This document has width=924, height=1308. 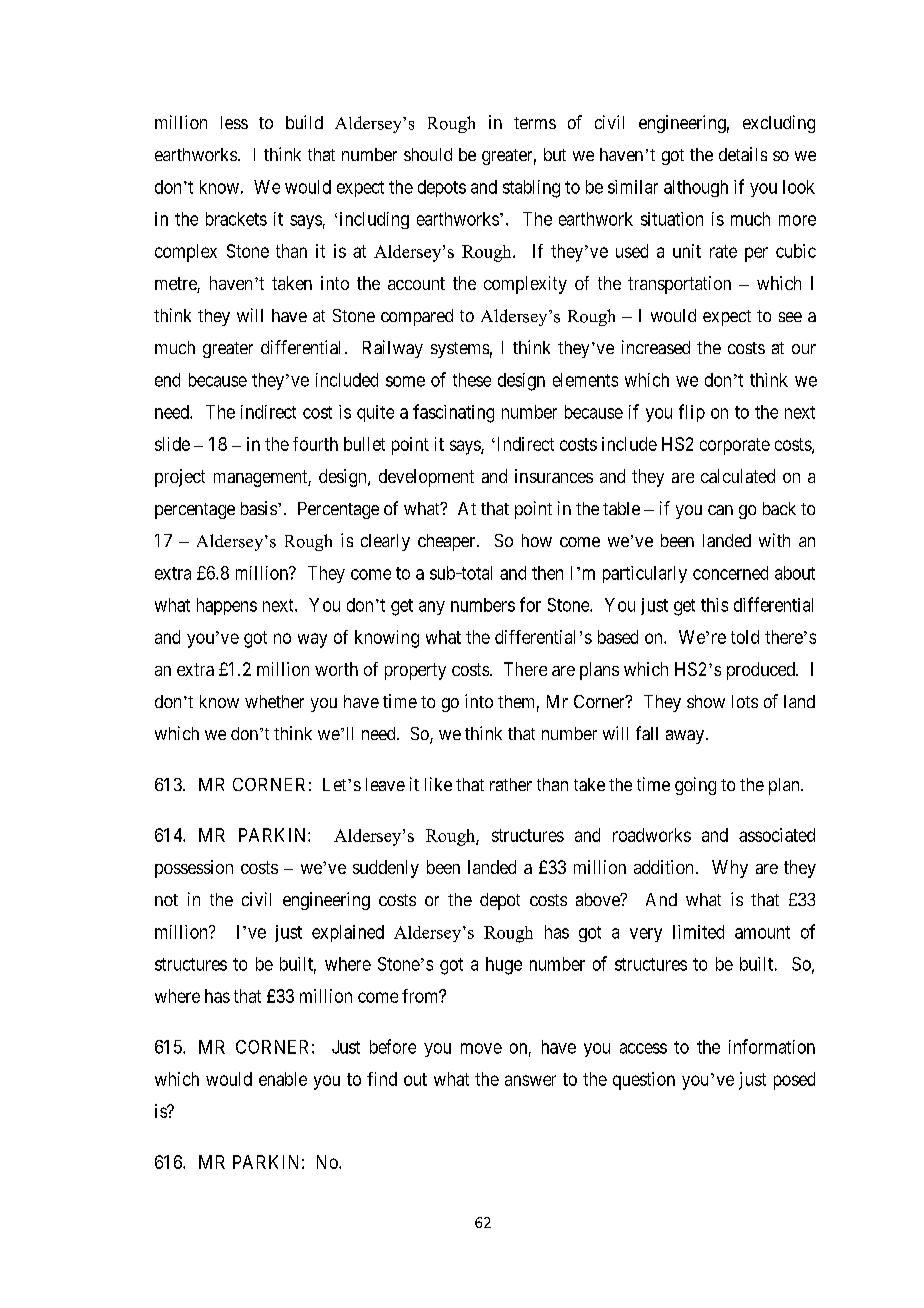 I want to click on enable, so click(x=283, y=1079).
